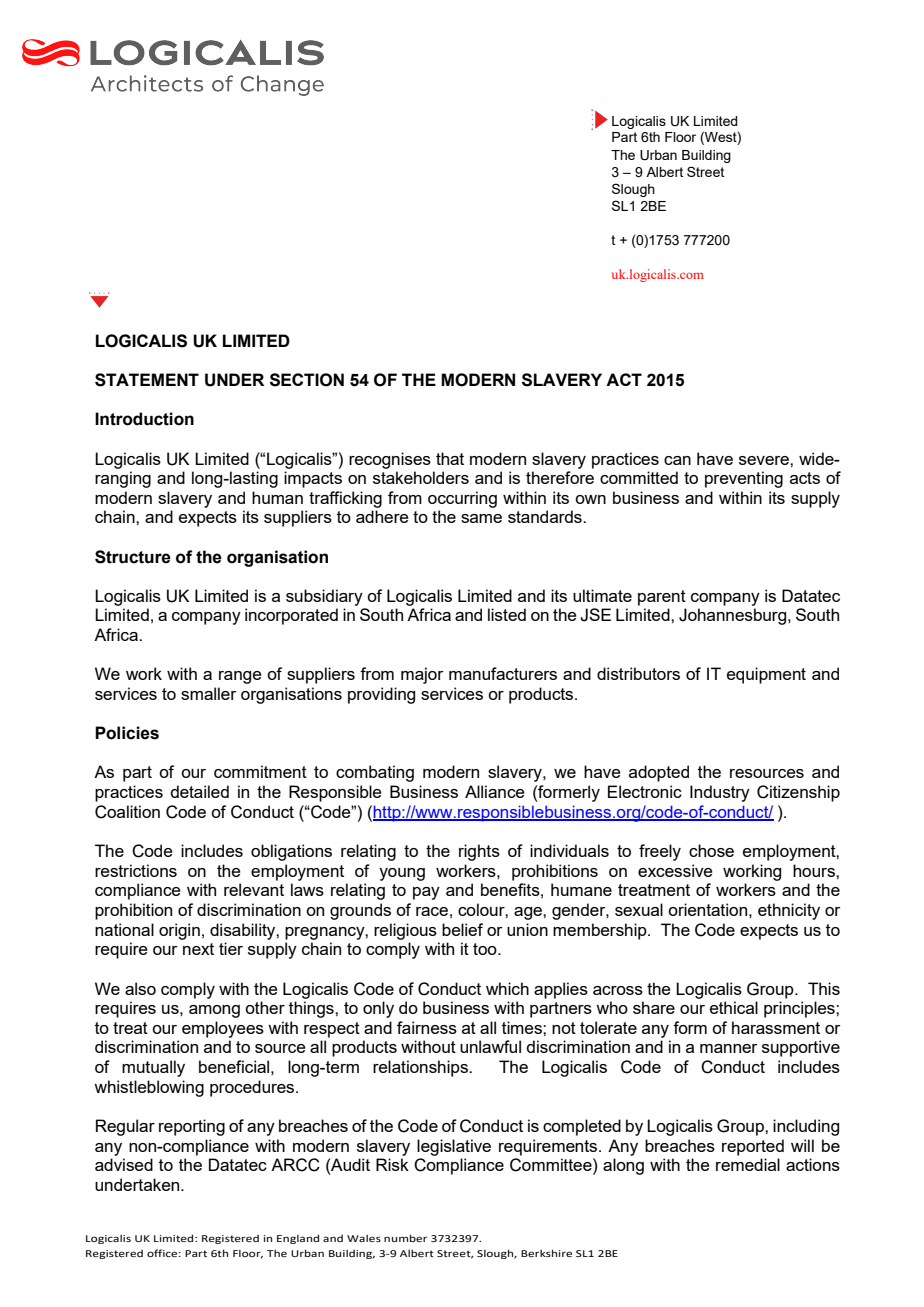 The width and height of the screenshot is (924, 1307). Describe the element at coordinates (490, 1046) in the screenshot. I see `unlawful` at that location.
